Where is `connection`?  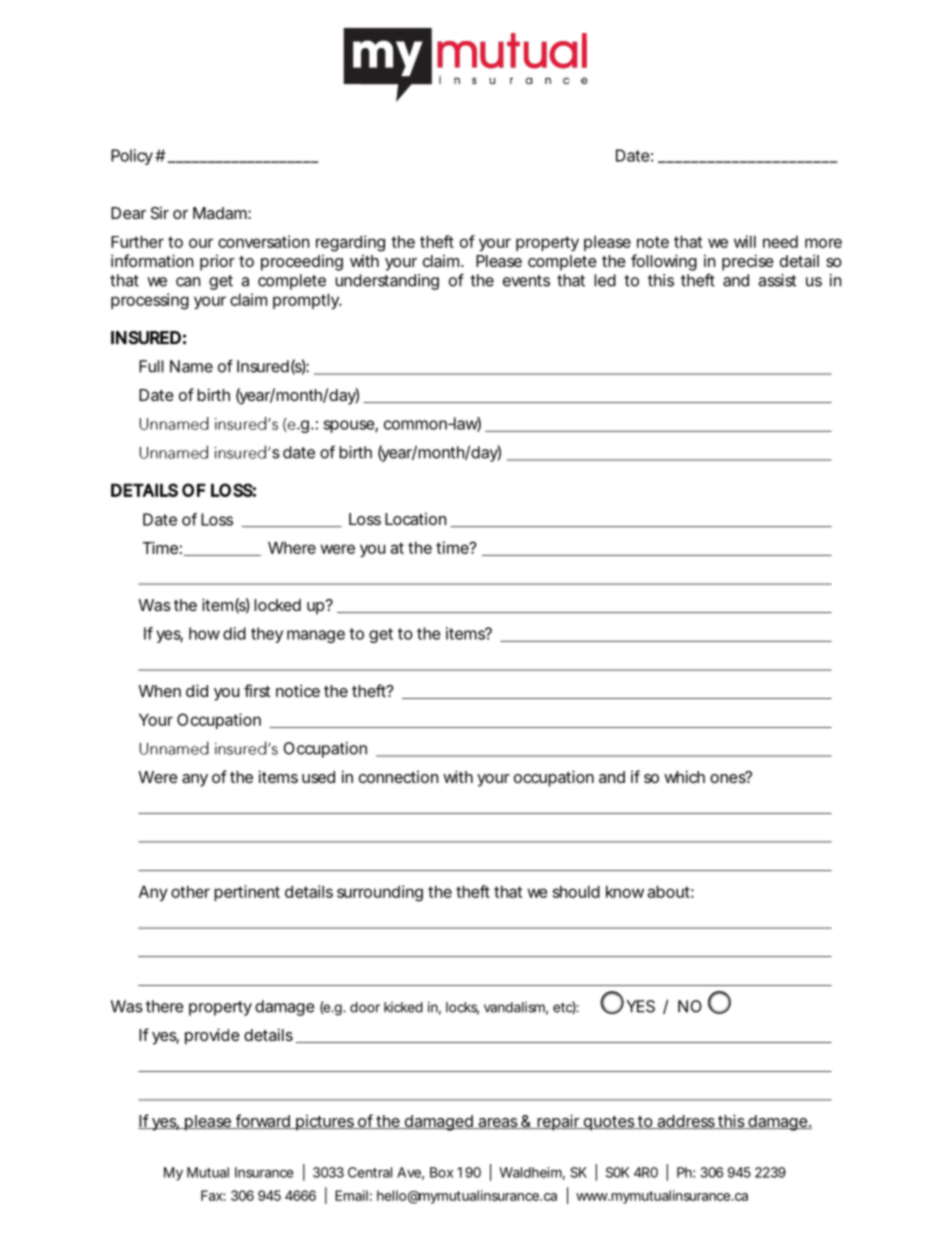 connection is located at coordinates (398, 777).
